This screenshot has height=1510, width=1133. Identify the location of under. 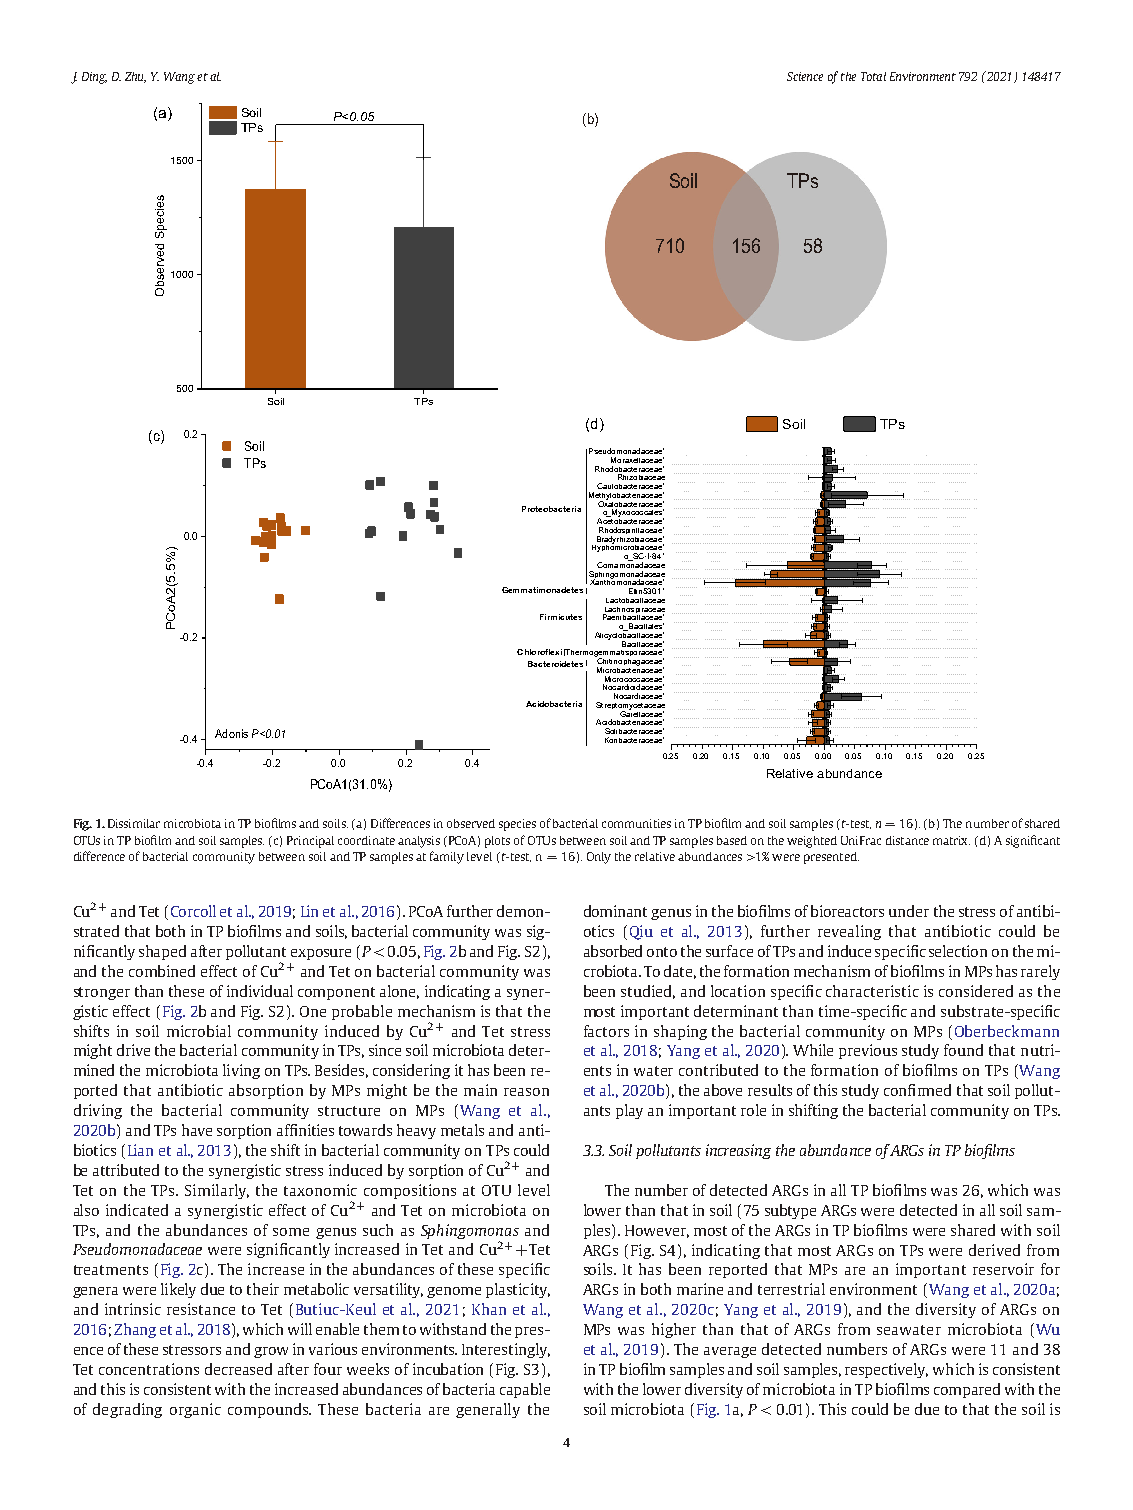
(909, 911).
